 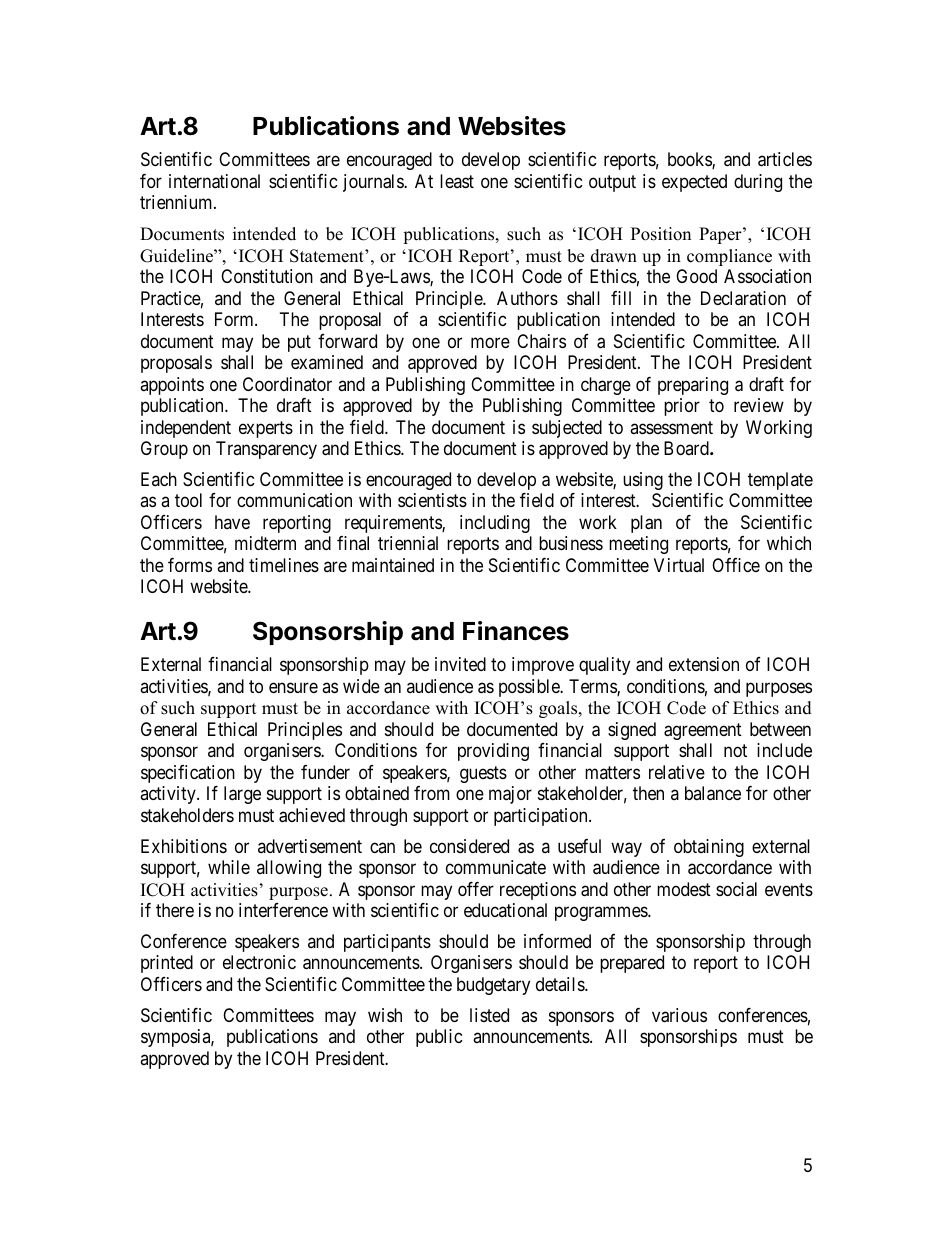 I want to click on timelines, so click(x=284, y=565).
